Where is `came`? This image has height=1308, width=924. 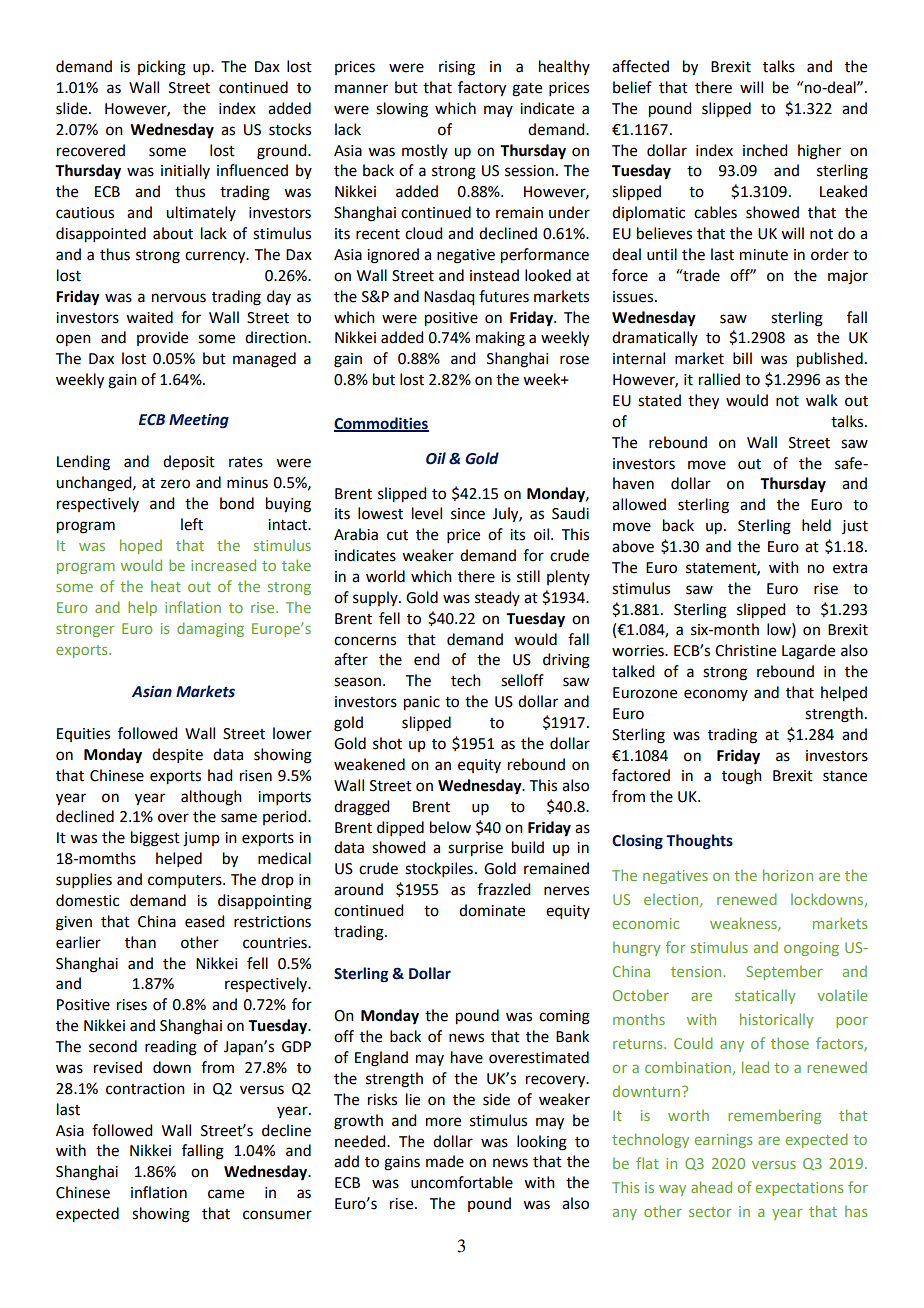
came is located at coordinates (226, 1194).
